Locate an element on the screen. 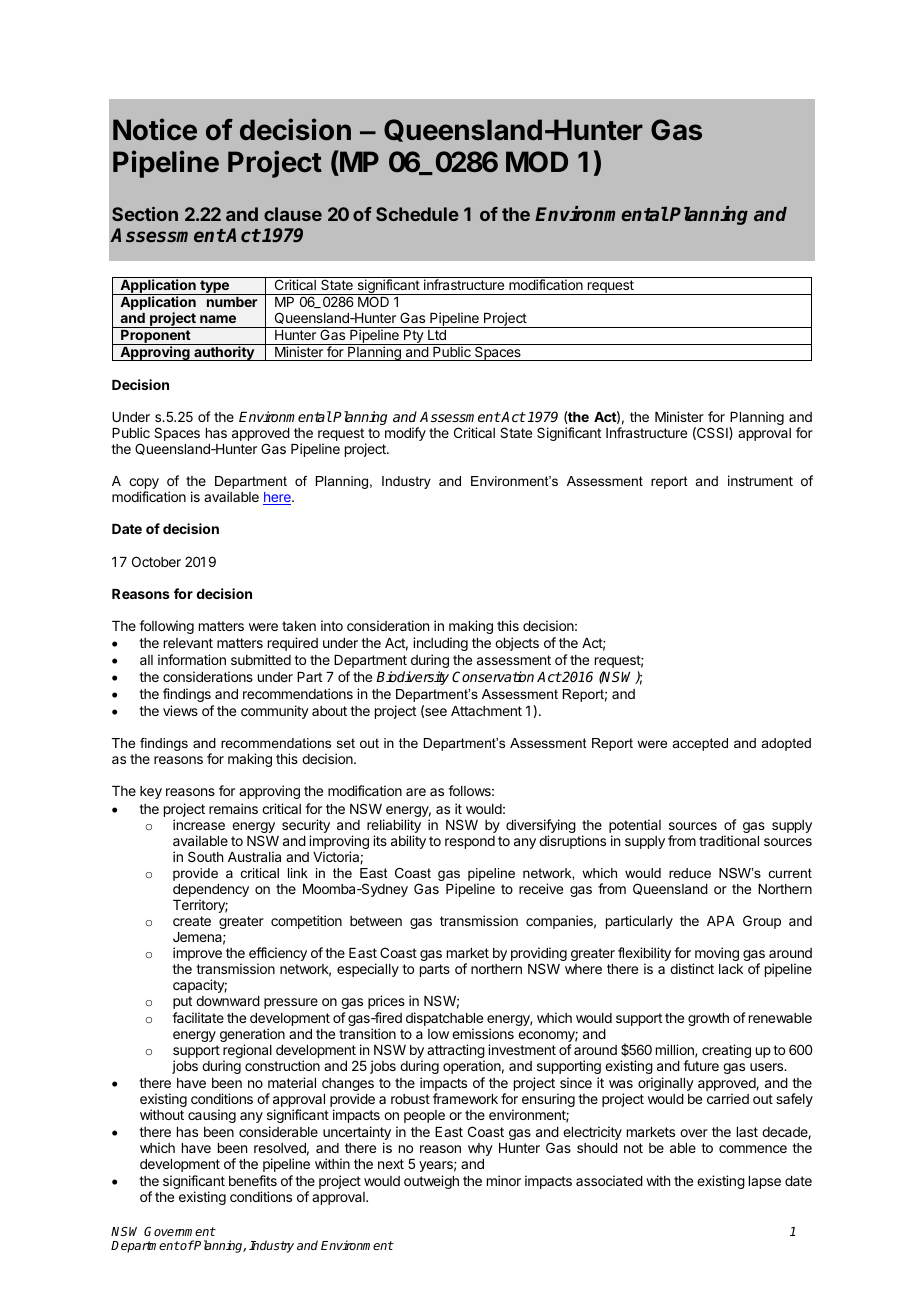  including is located at coordinates (440, 644).
